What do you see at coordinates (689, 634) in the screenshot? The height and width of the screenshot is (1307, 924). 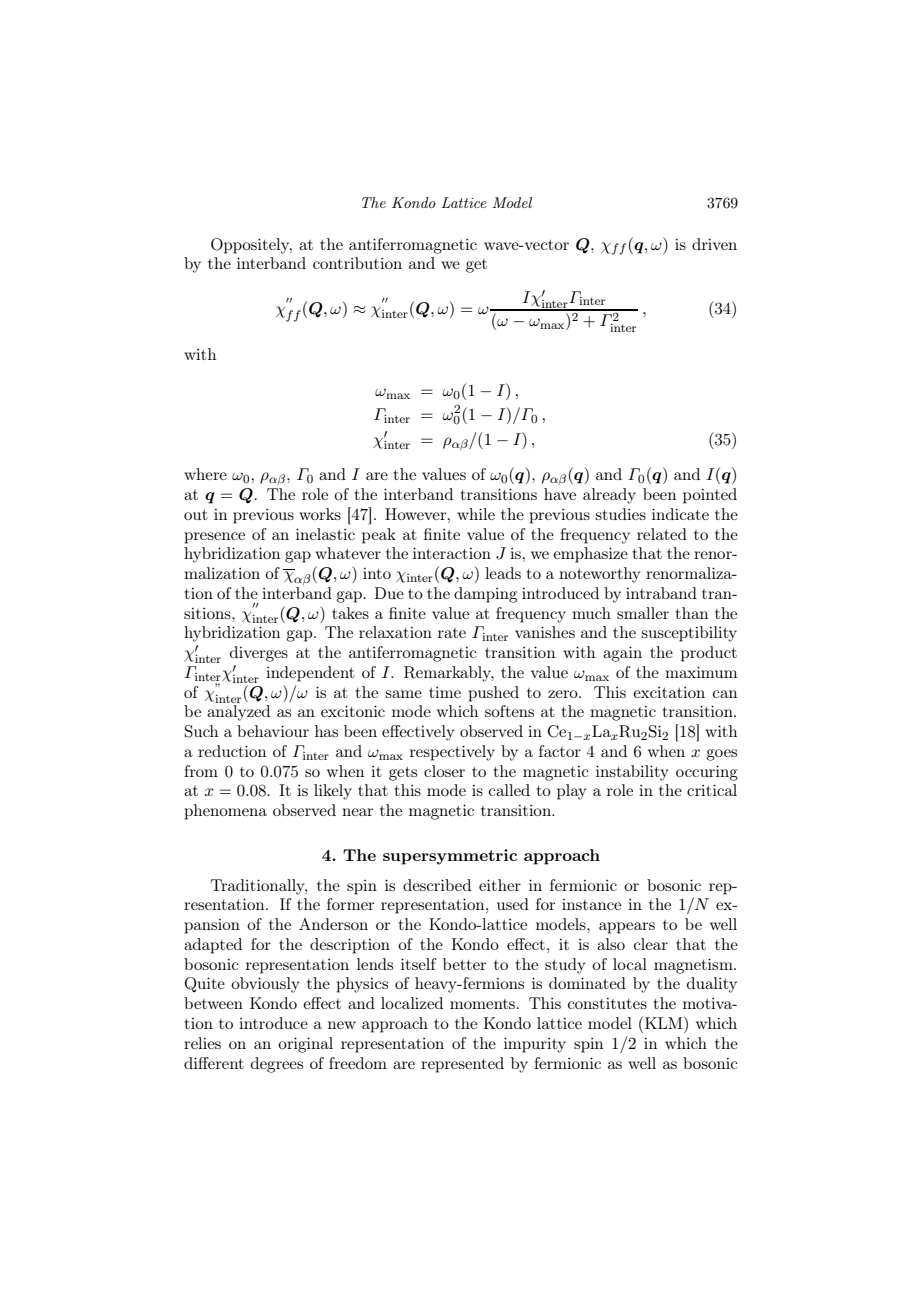 I see `susceptibility` at bounding box center [689, 634].
